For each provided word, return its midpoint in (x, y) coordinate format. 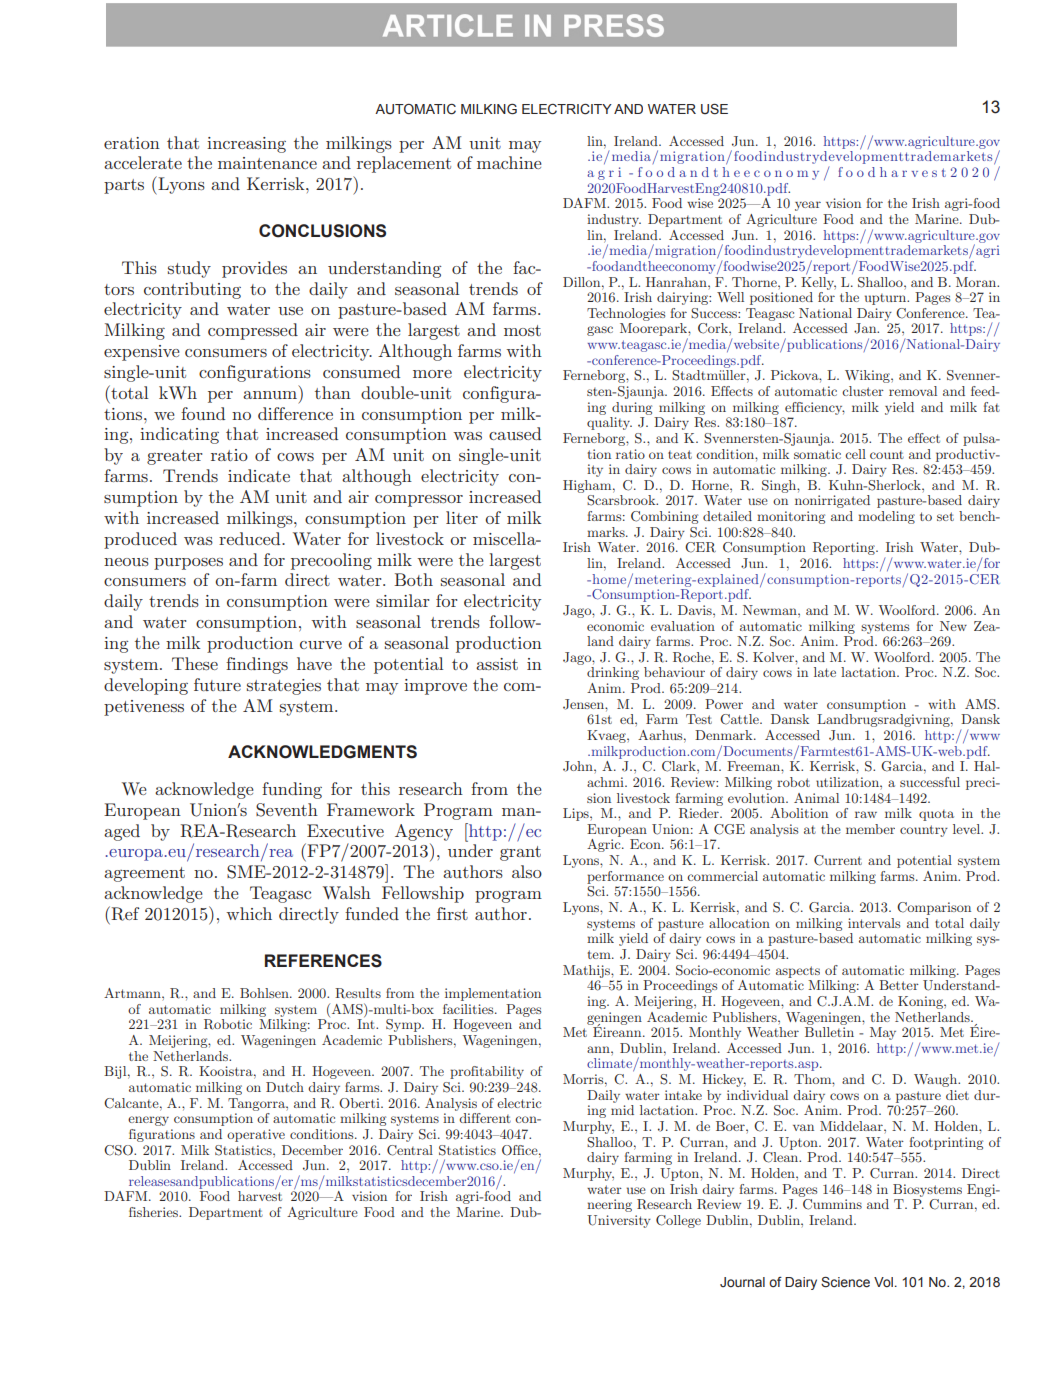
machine (509, 162)
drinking (613, 673)
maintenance (267, 163)
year (808, 206)
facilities (469, 1009)
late (825, 672)
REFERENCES (323, 961)
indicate (259, 475)
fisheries (154, 1212)
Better (899, 985)
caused (515, 433)
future (217, 684)
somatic (817, 454)
